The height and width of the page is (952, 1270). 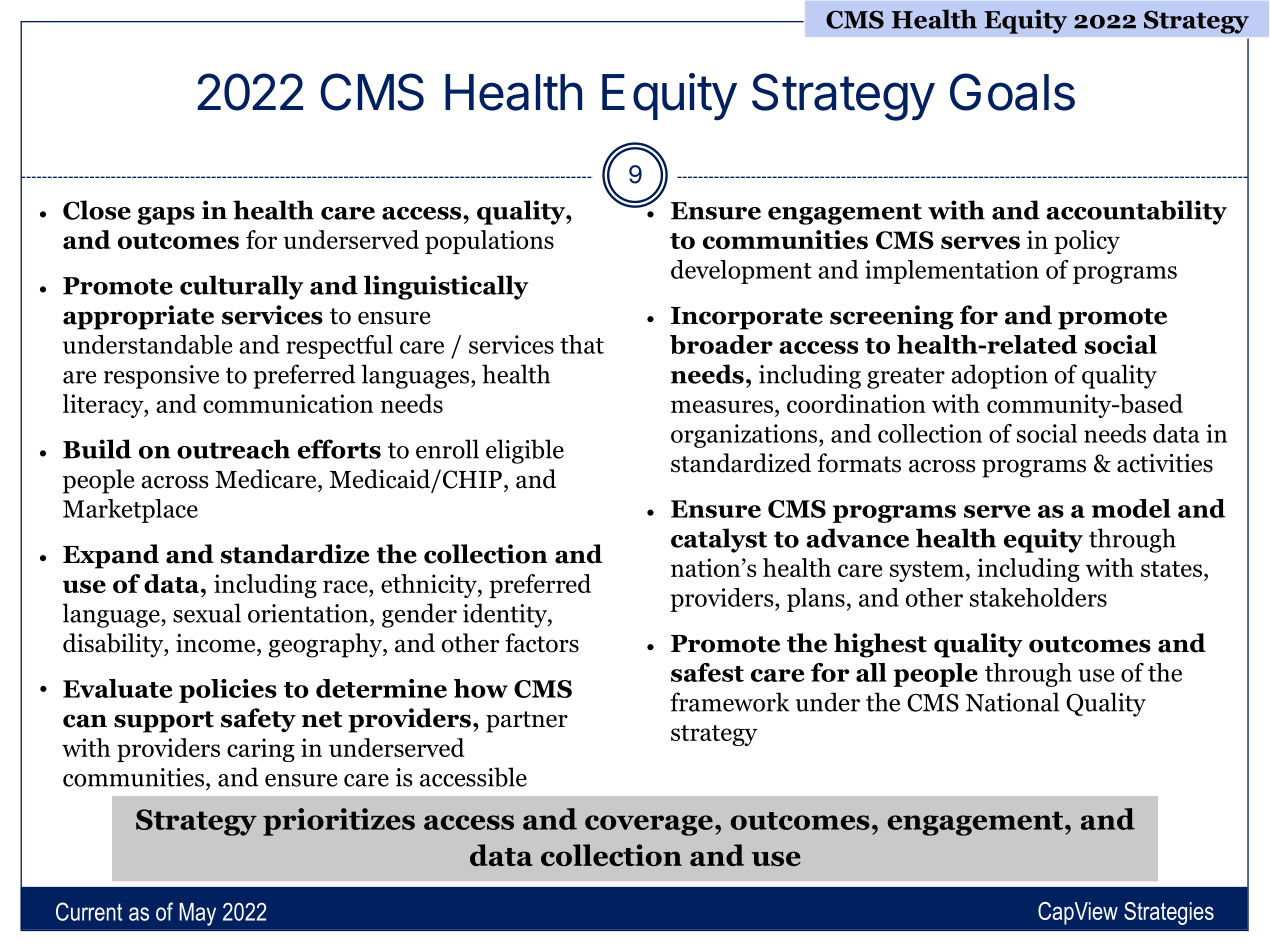 What do you see at coordinates (166, 216) in the page?
I see `gaps` at bounding box center [166, 216].
